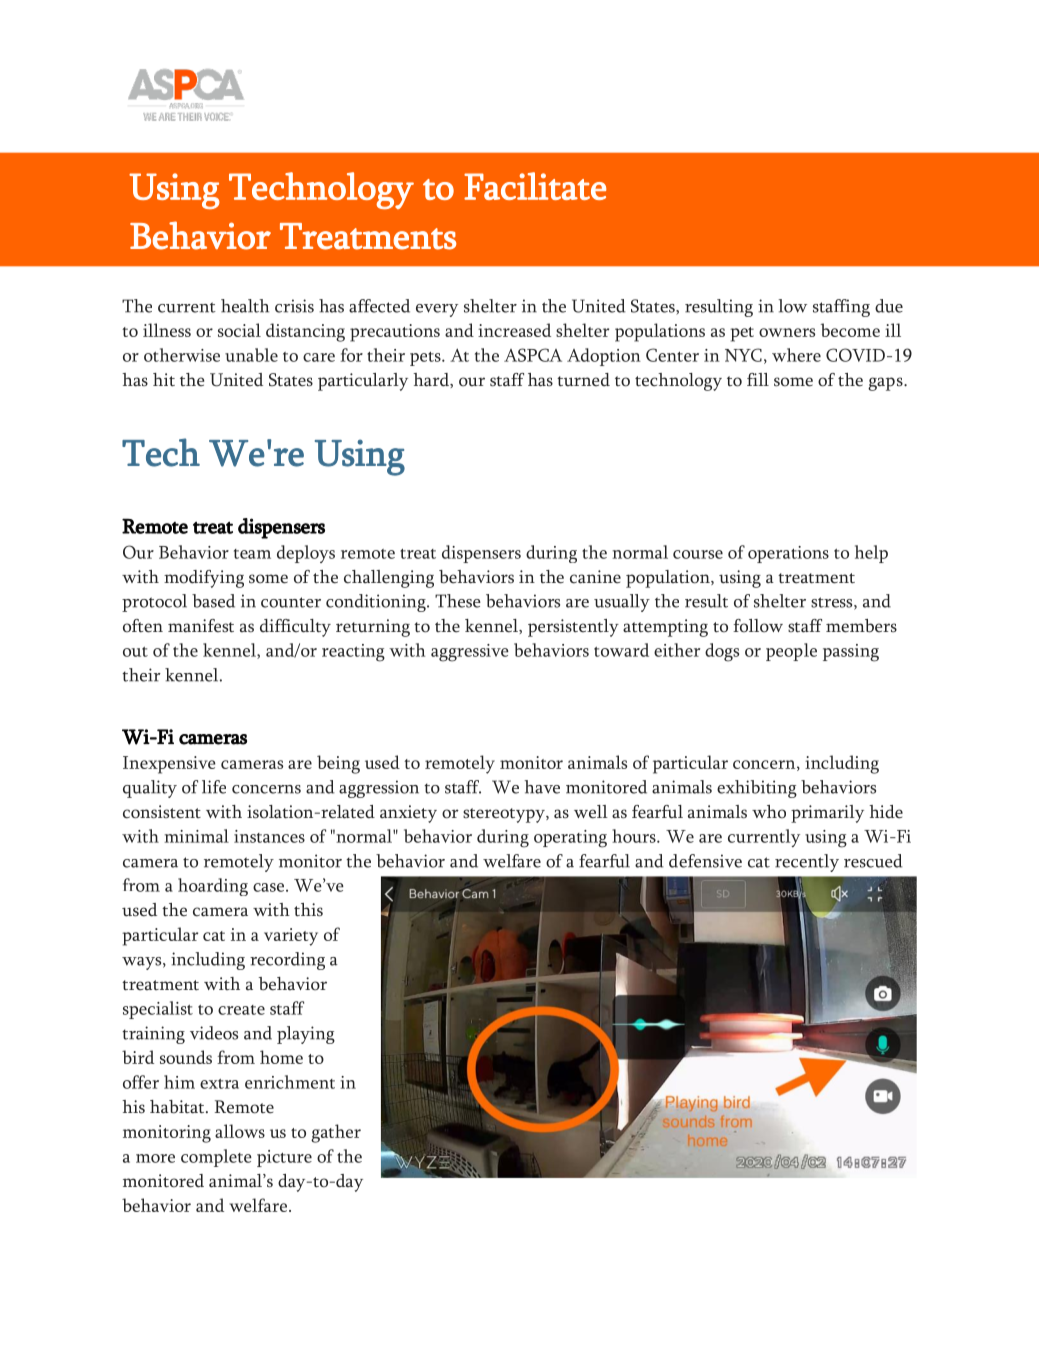  Describe the element at coordinates (791, 652) in the page. I see `people` at that location.
